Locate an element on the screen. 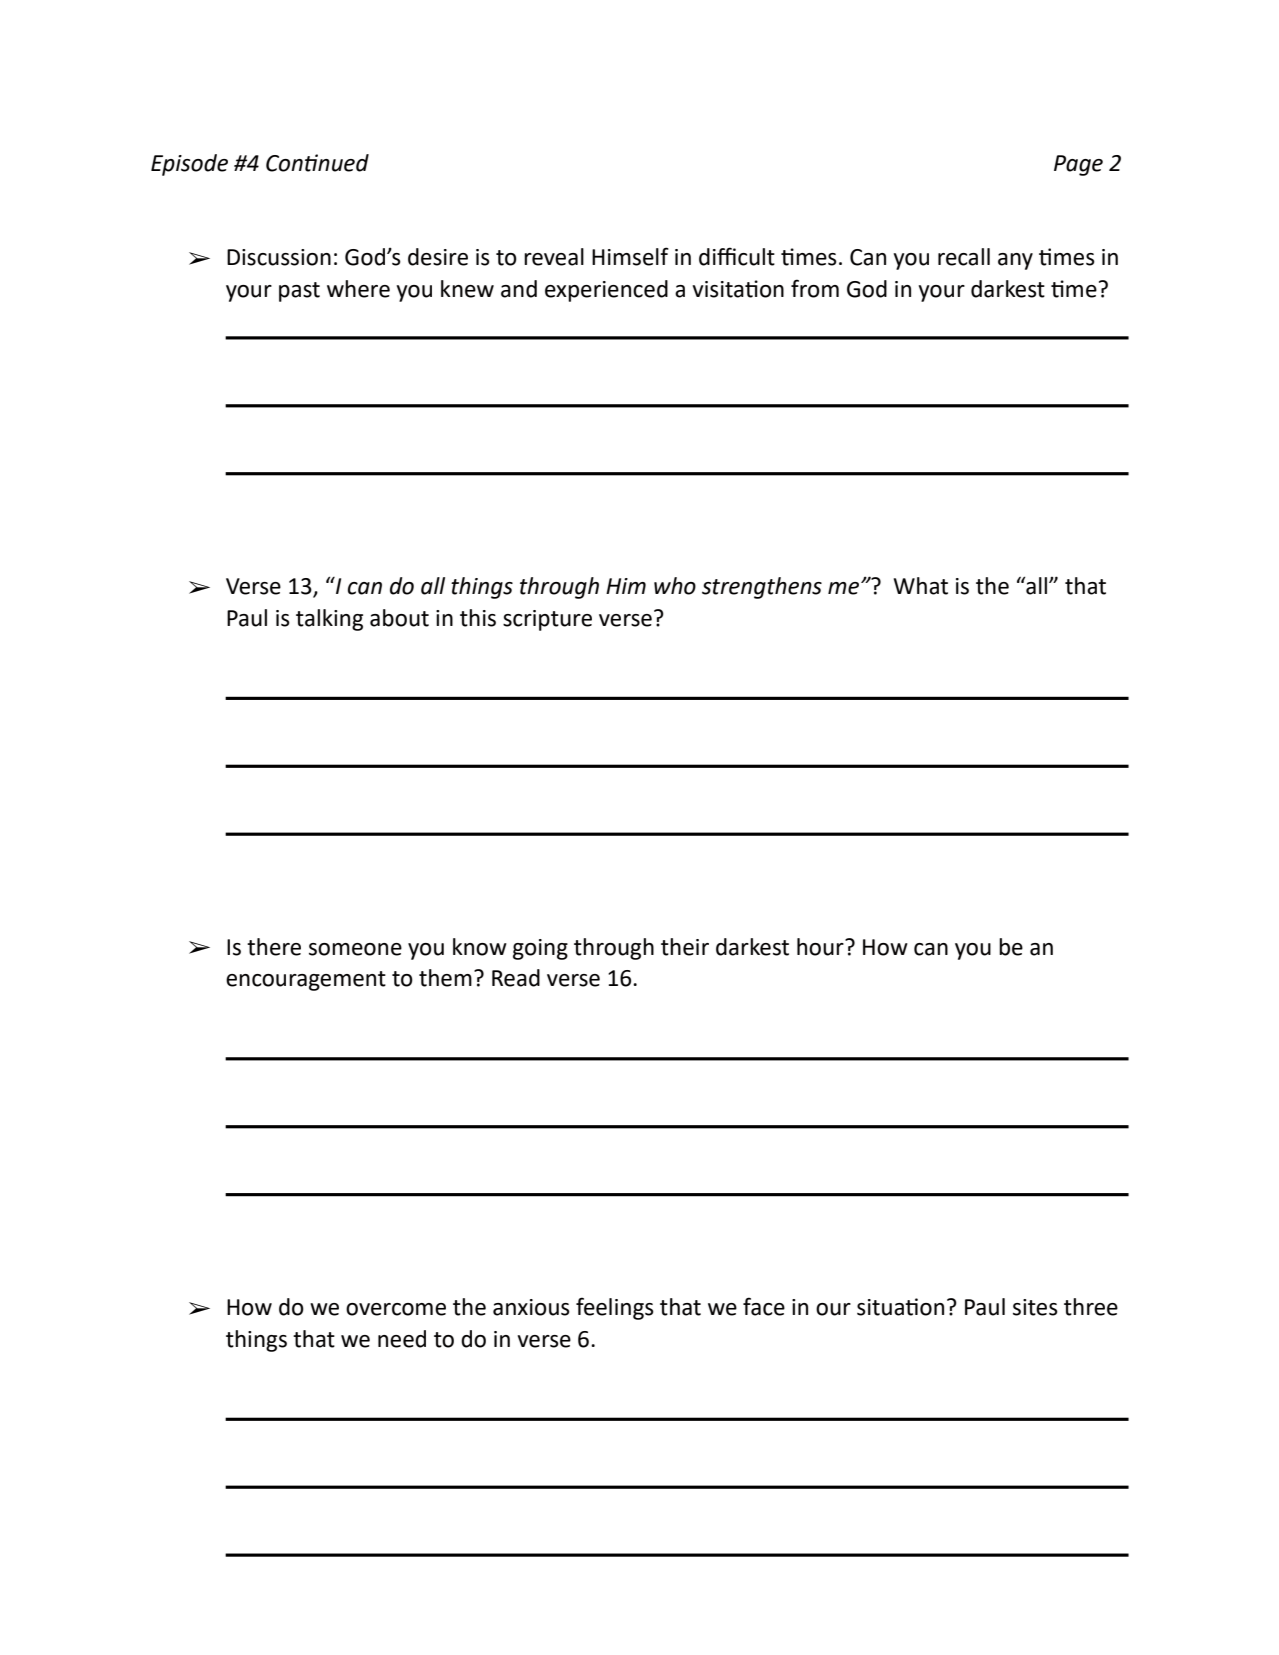 The width and height of the screenshot is (1279, 1655). any is located at coordinates (1015, 261).
